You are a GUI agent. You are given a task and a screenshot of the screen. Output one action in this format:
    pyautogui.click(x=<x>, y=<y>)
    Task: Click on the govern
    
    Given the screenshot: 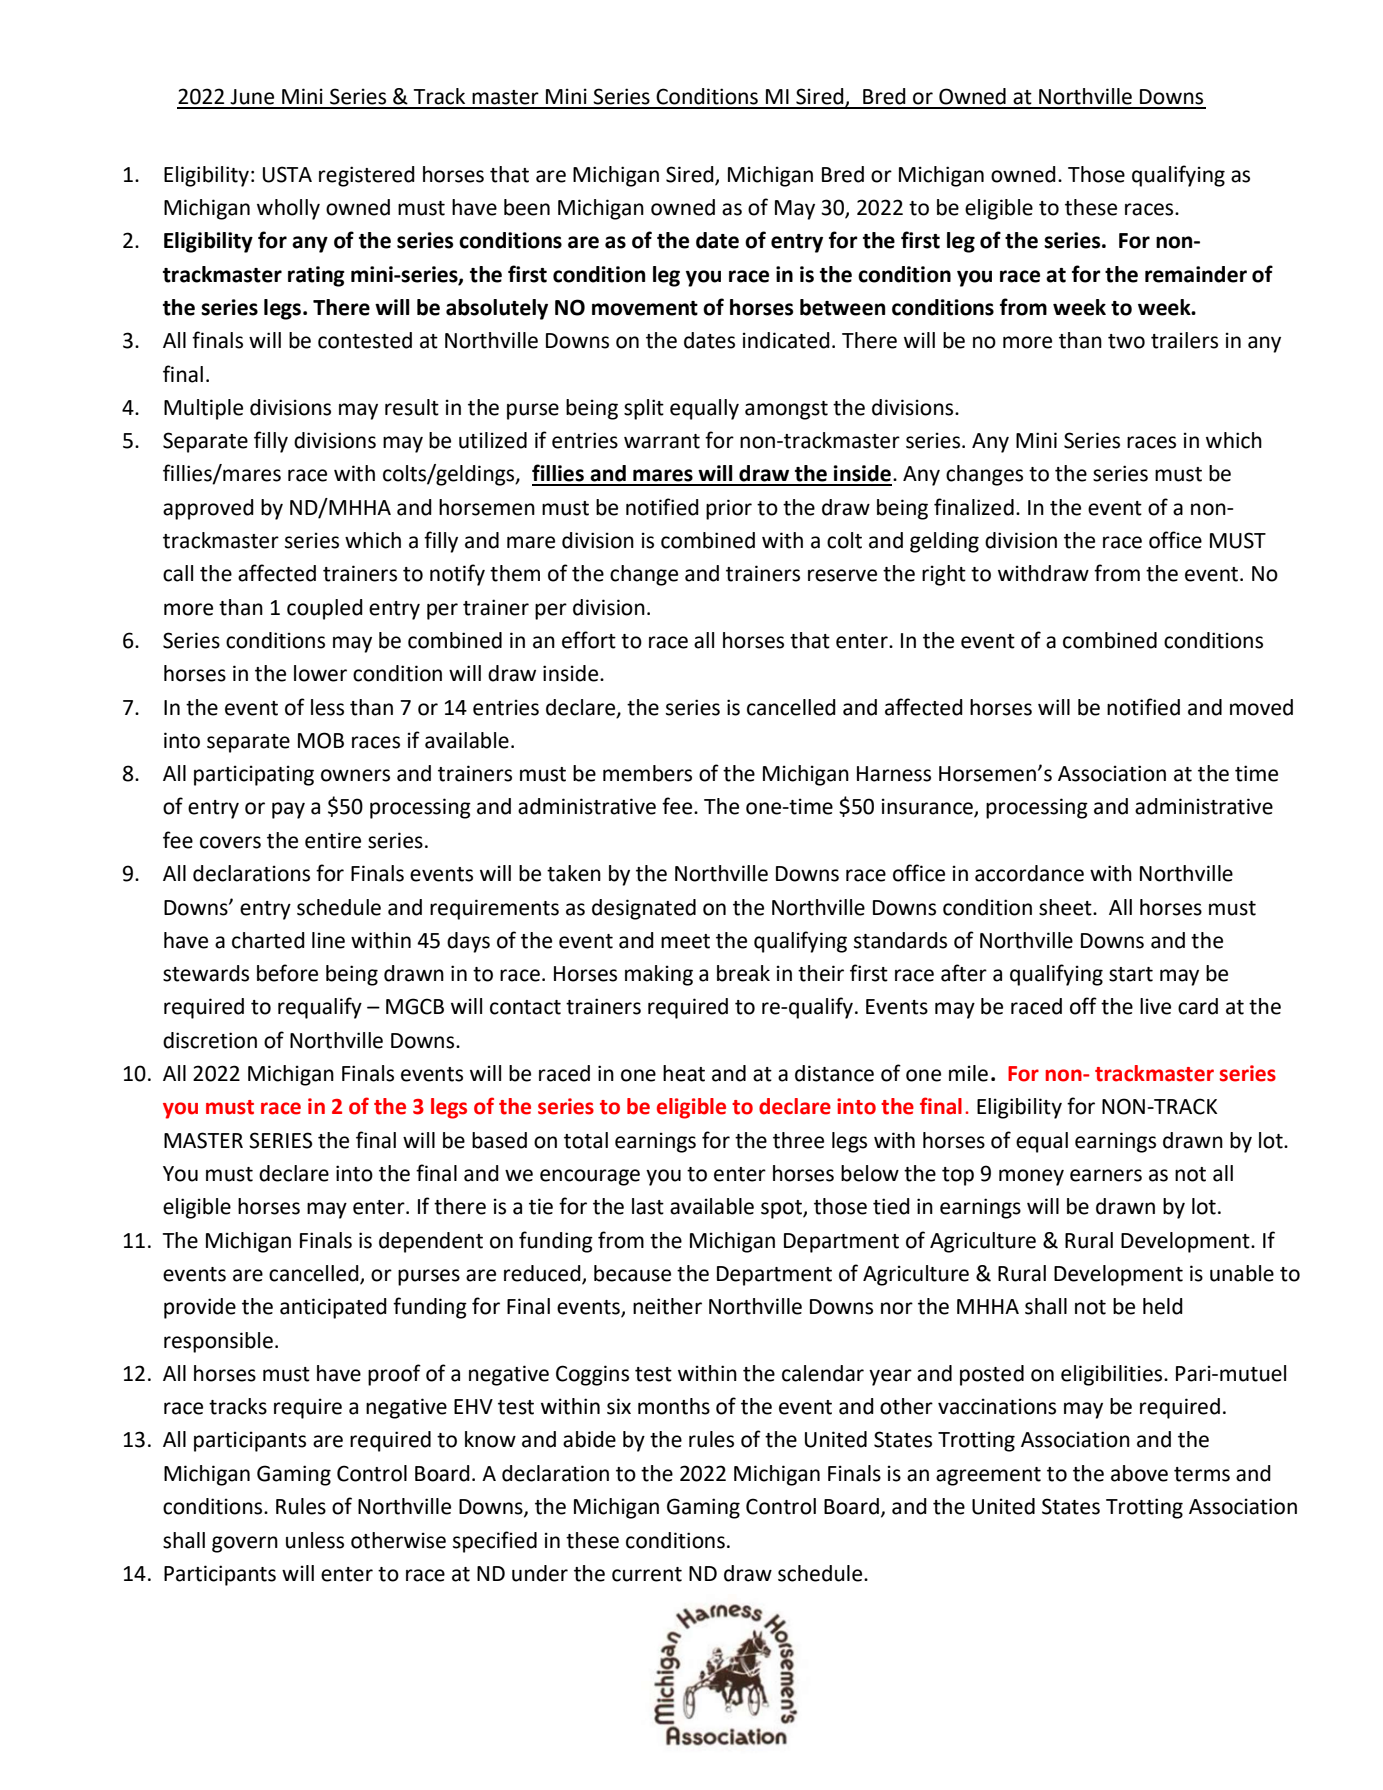 What is the action you would take?
    pyautogui.click(x=245, y=1544)
